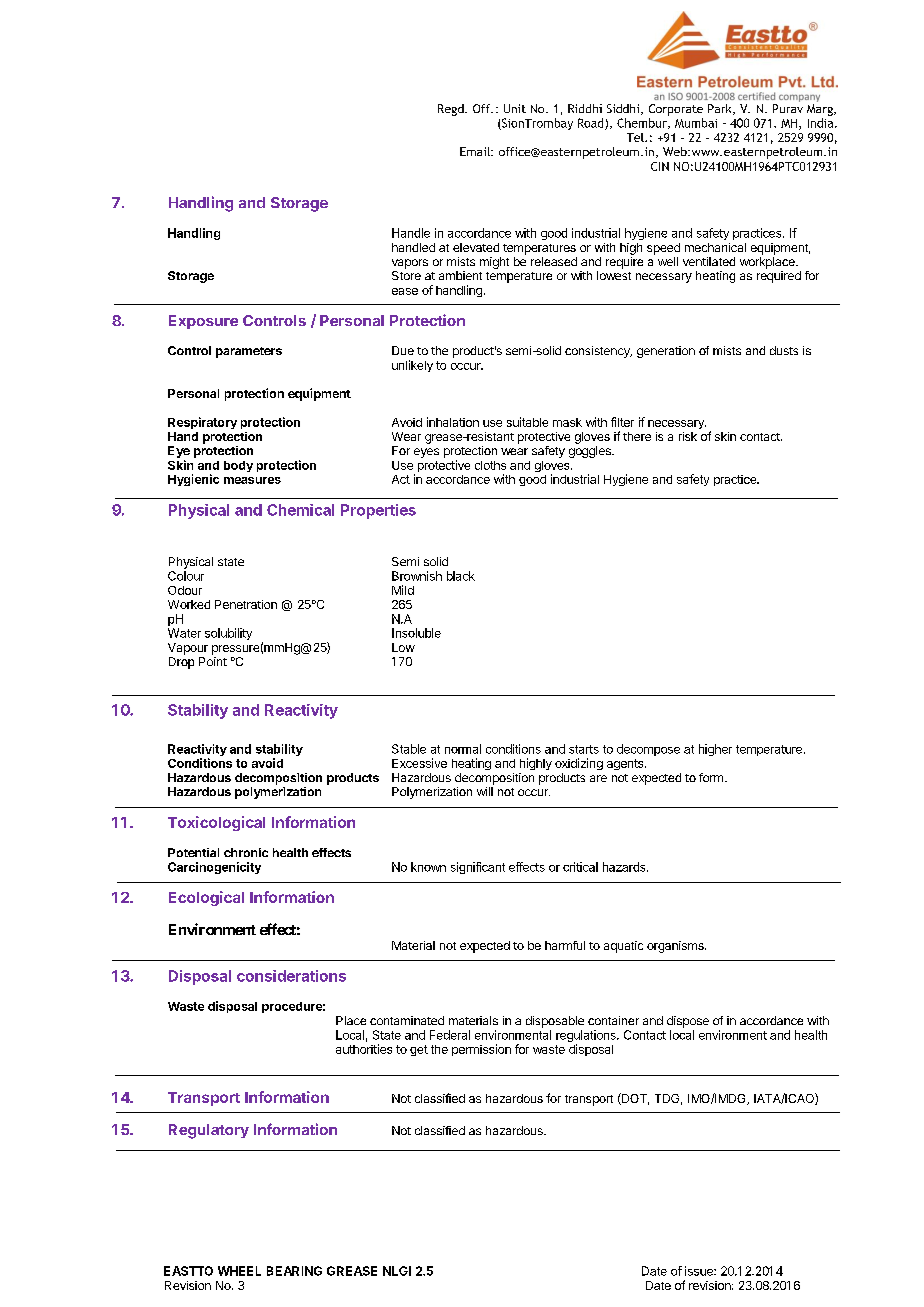  What do you see at coordinates (239, 1271) in the screenshot?
I see `WHEEL` at bounding box center [239, 1271].
